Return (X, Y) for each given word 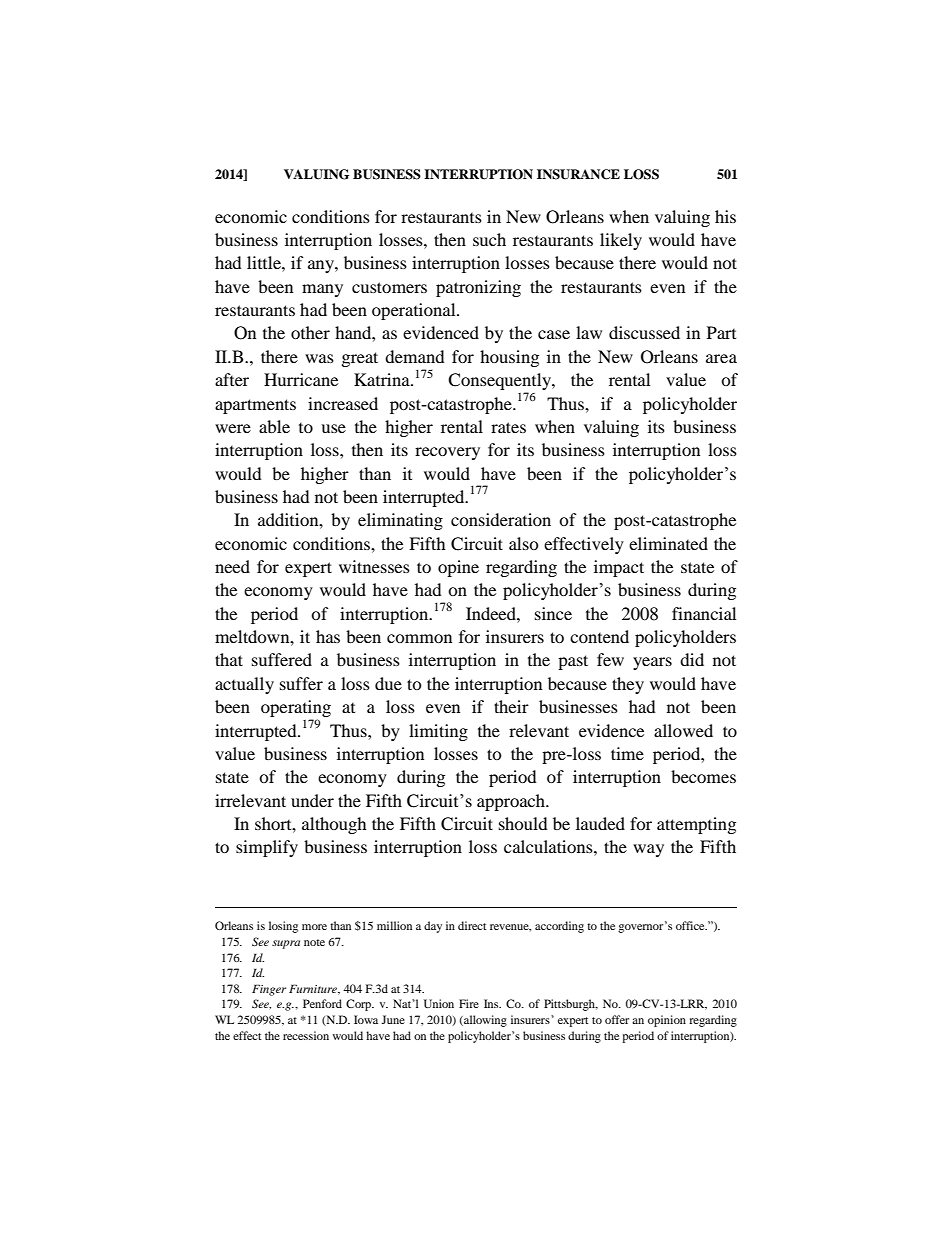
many (322, 290)
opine (458, 568)
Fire (469, 1003)
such (489, 239)
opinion (667, 1021)
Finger (269, 990)
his (725, 216)
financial (704, 613)
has (328, 636)
